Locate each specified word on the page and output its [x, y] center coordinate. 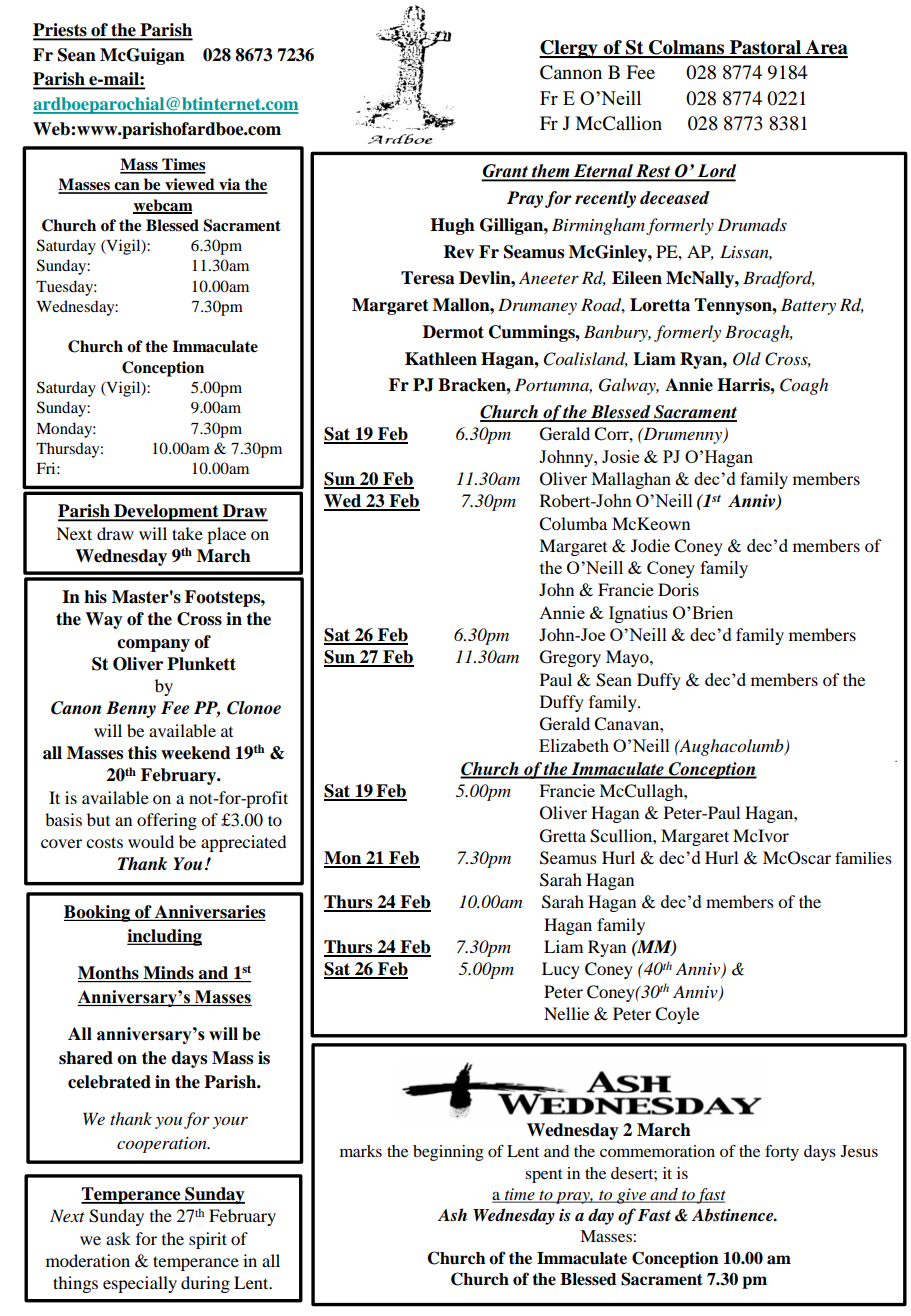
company [153, 645]
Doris [678, 589]
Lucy [561, 970]
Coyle [677, 1015]
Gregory [570, 658]
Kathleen [441, 359]
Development [166, 513]
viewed [190, 185]
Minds [168, 974]
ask [118, 1238]
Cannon [571, 72]
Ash [452, 1215]
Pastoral [766, 48]
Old [747, 359]
